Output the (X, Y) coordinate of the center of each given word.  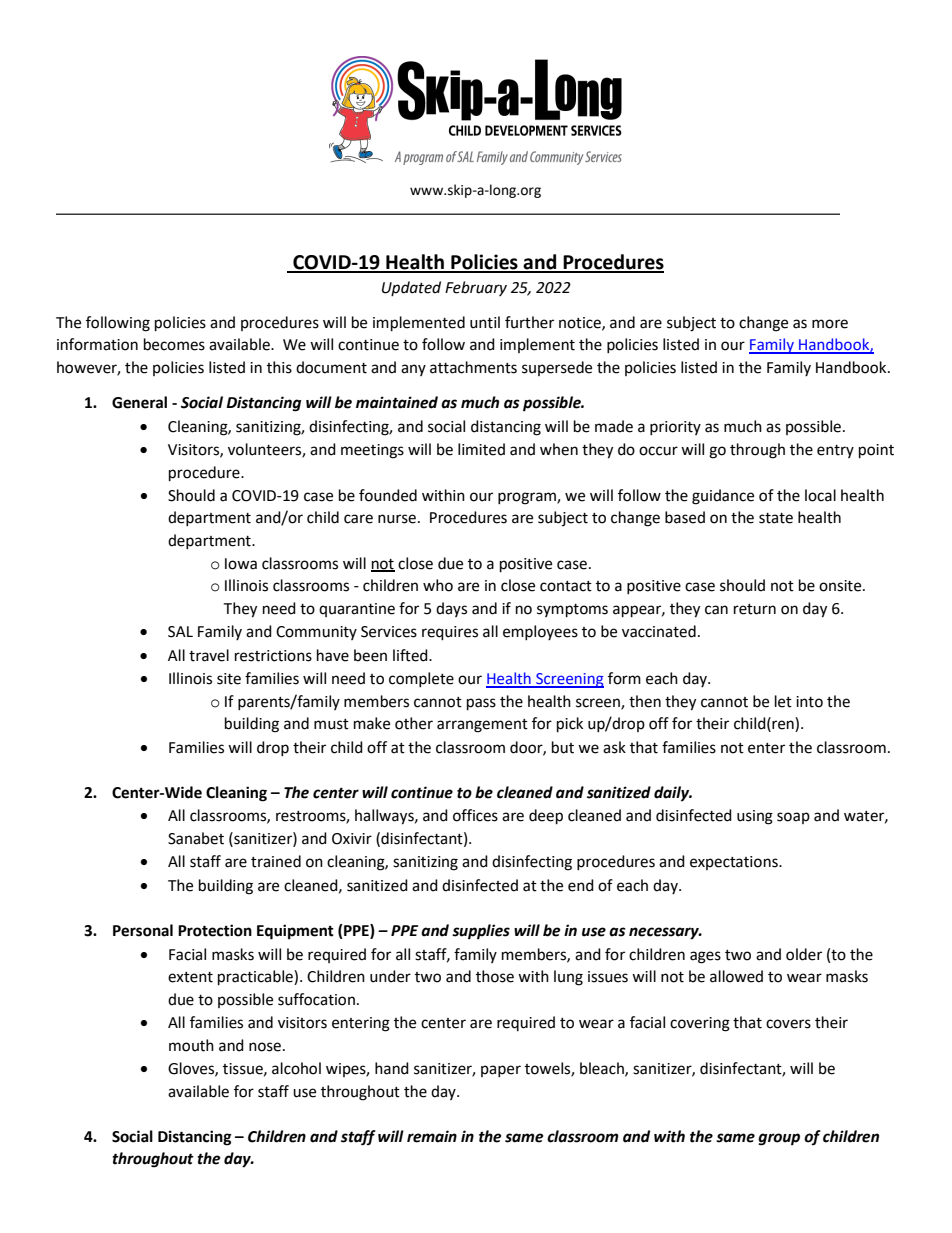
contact (566, 586)
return (755, 609)
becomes (174, 344)
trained (276, 861)
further (529, 322)
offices (475, 815)
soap (793, 818)
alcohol (296, 1068)
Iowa (241, 564)
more (830, 324)
